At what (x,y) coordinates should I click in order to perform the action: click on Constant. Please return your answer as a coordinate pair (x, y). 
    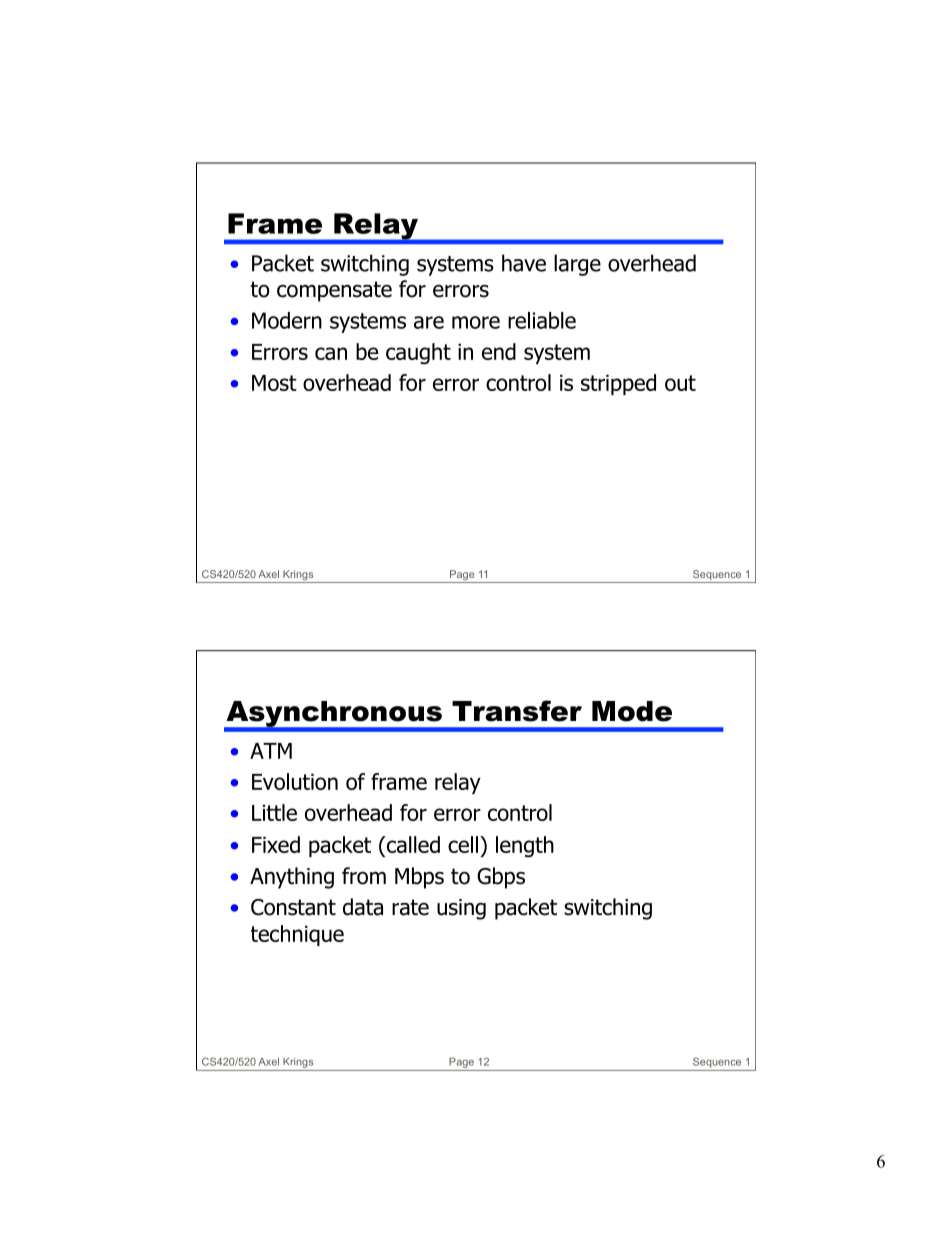
    Looking at the image, I should click on (293, 907).
